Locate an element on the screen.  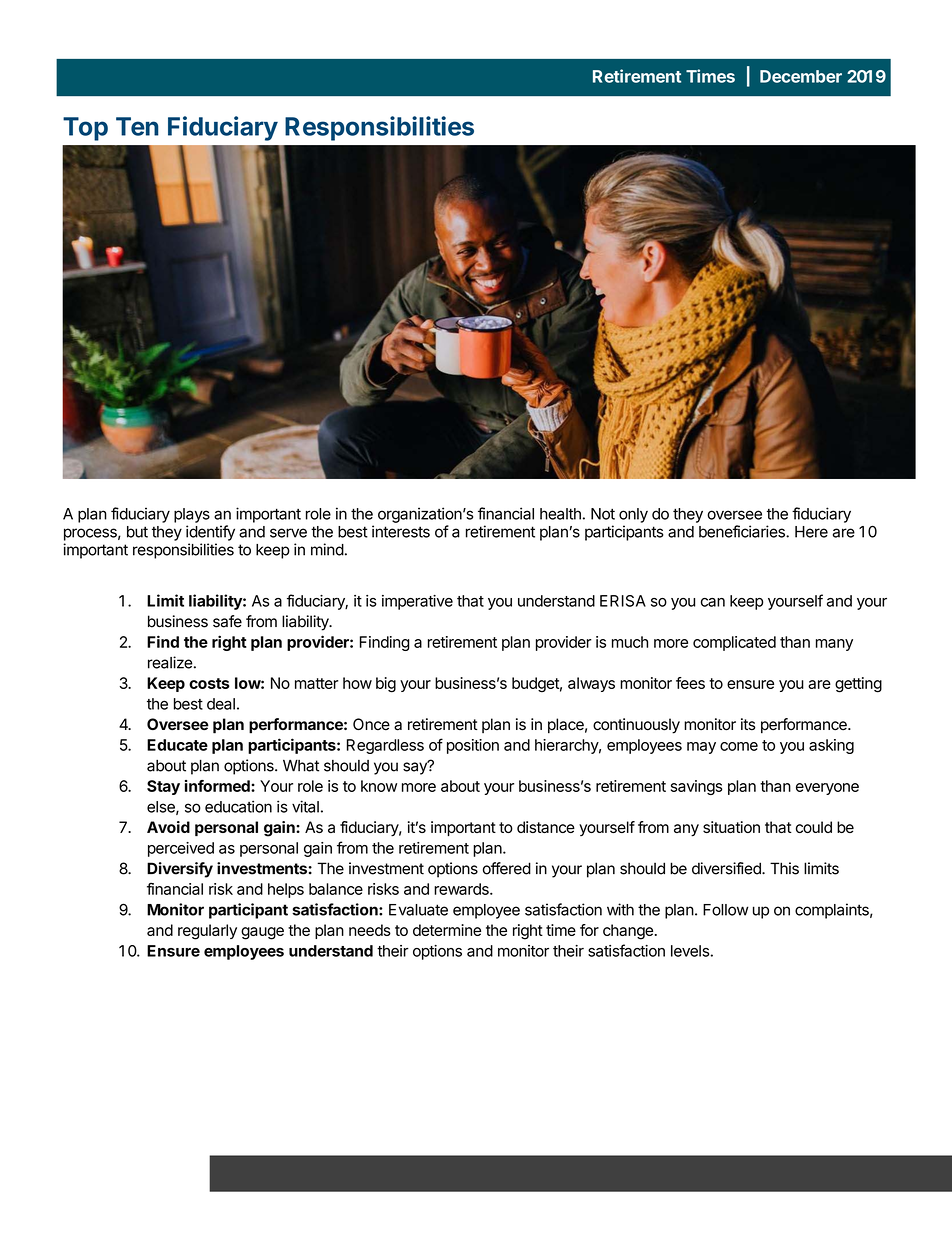
beneficiaries is located at coordinates (743, 531).
